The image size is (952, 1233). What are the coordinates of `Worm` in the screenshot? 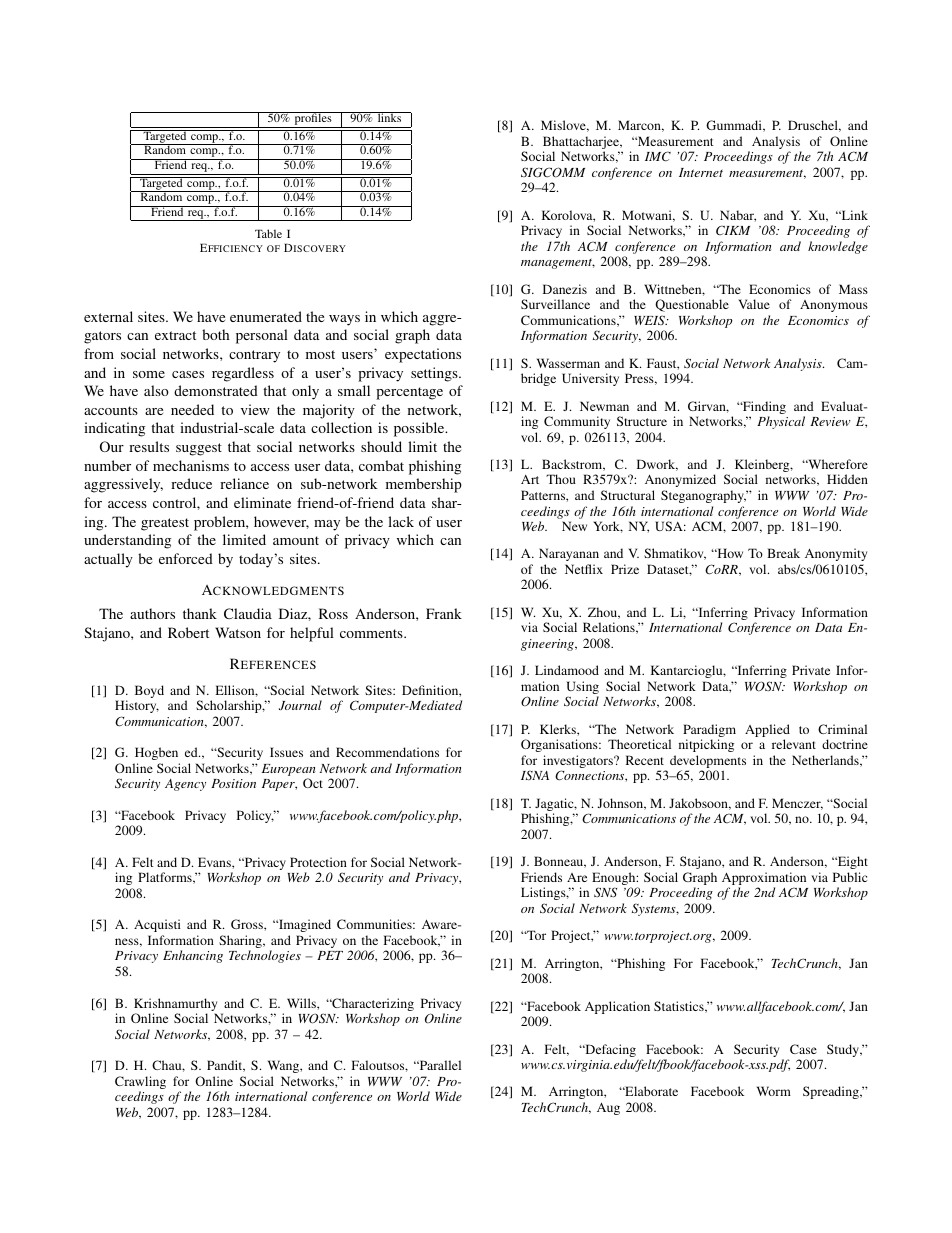 It's located at (774, 1091).
